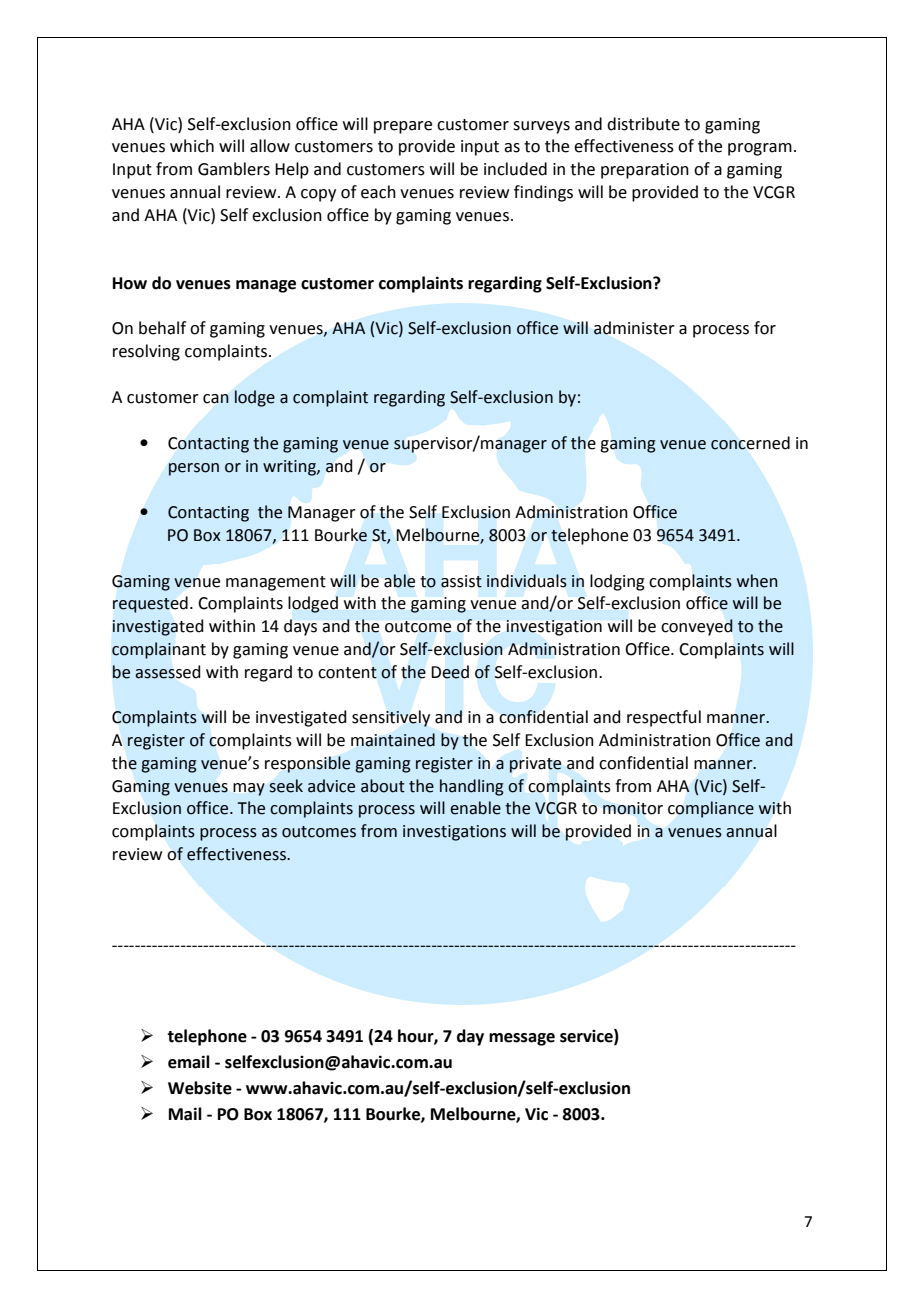  Describe the element at coordinates (645, 171) in the screenshot. I see `preparation` at that location.
